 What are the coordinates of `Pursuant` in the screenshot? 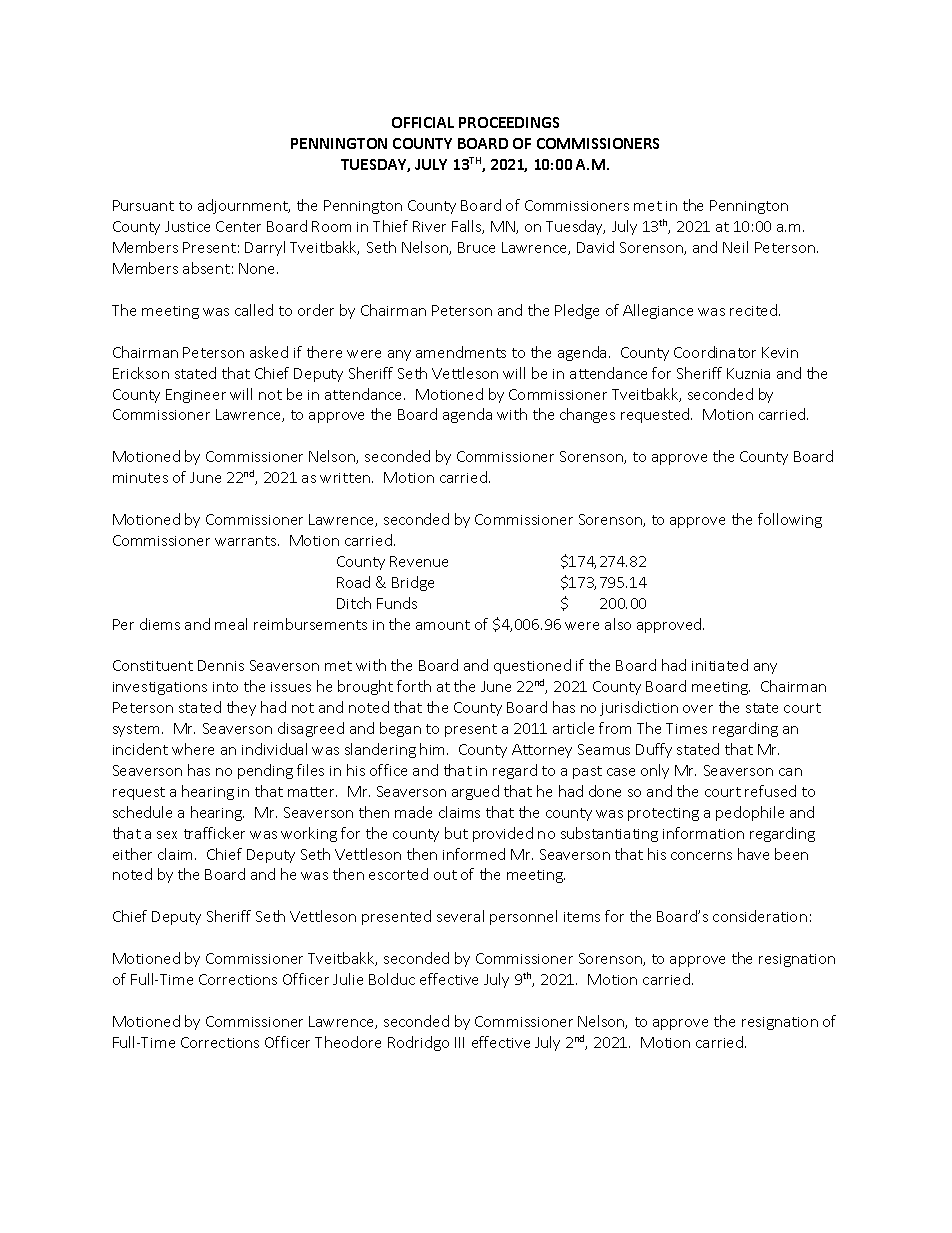 It's located at (143, 205).
